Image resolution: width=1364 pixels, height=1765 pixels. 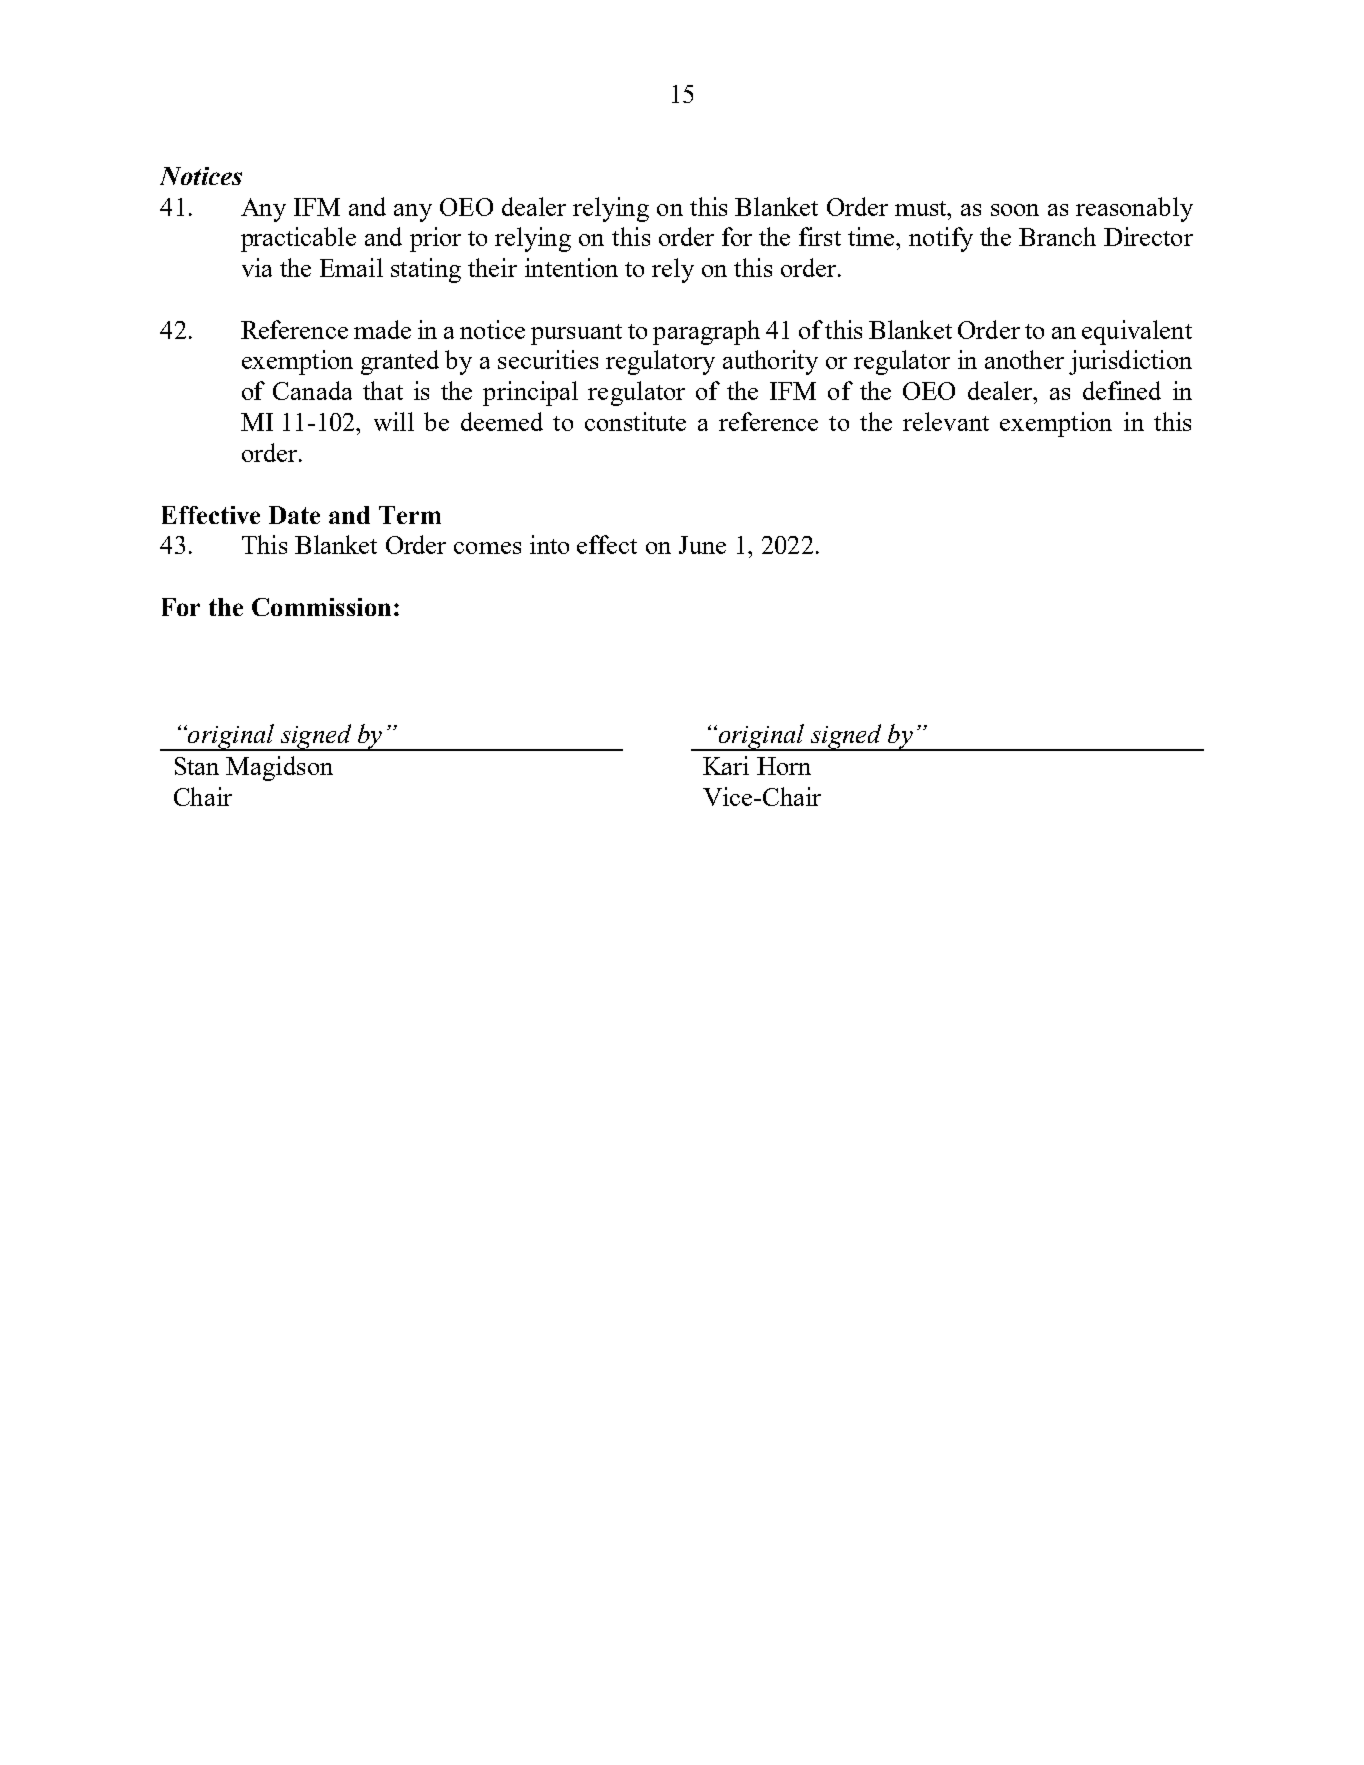 I want to click on Branch, so click(x=1057, y=236).
